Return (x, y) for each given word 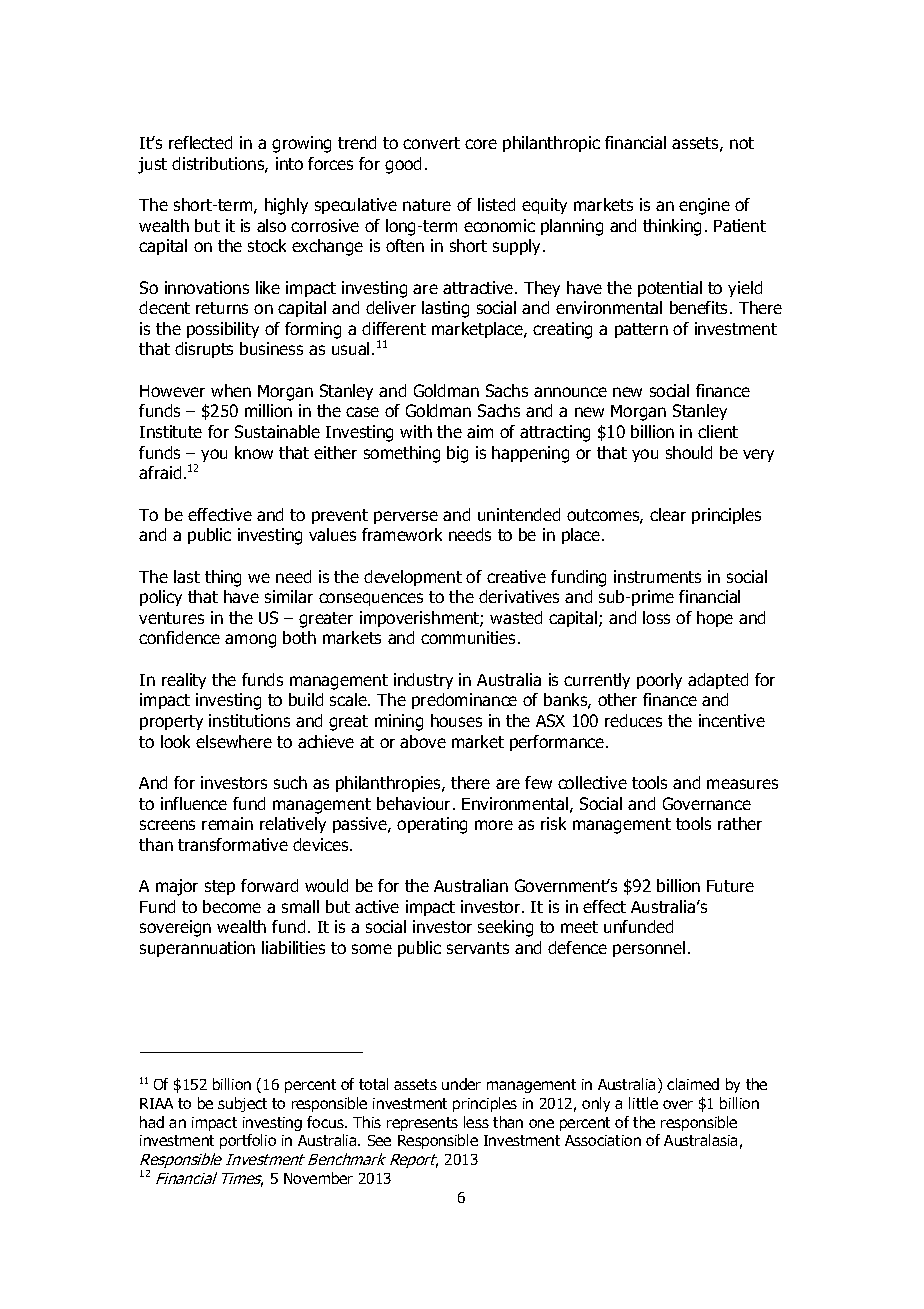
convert (431, 143)
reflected (200, 142)
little (643, 1103)
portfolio (248, 1141)
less (476, 1122)
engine (704, 206)
